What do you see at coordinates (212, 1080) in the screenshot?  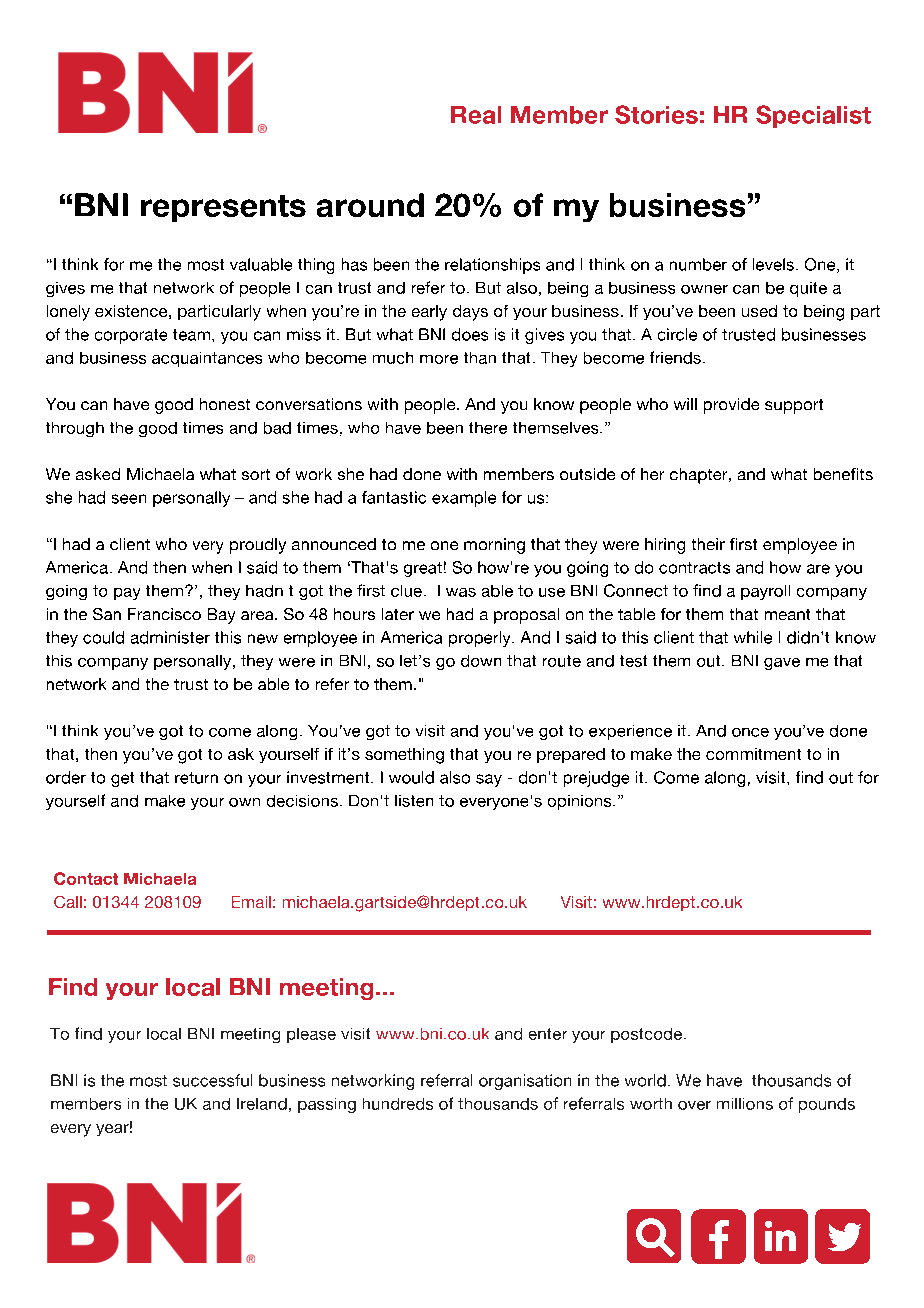 I see `successful` at bounding box center [212, 1080].
